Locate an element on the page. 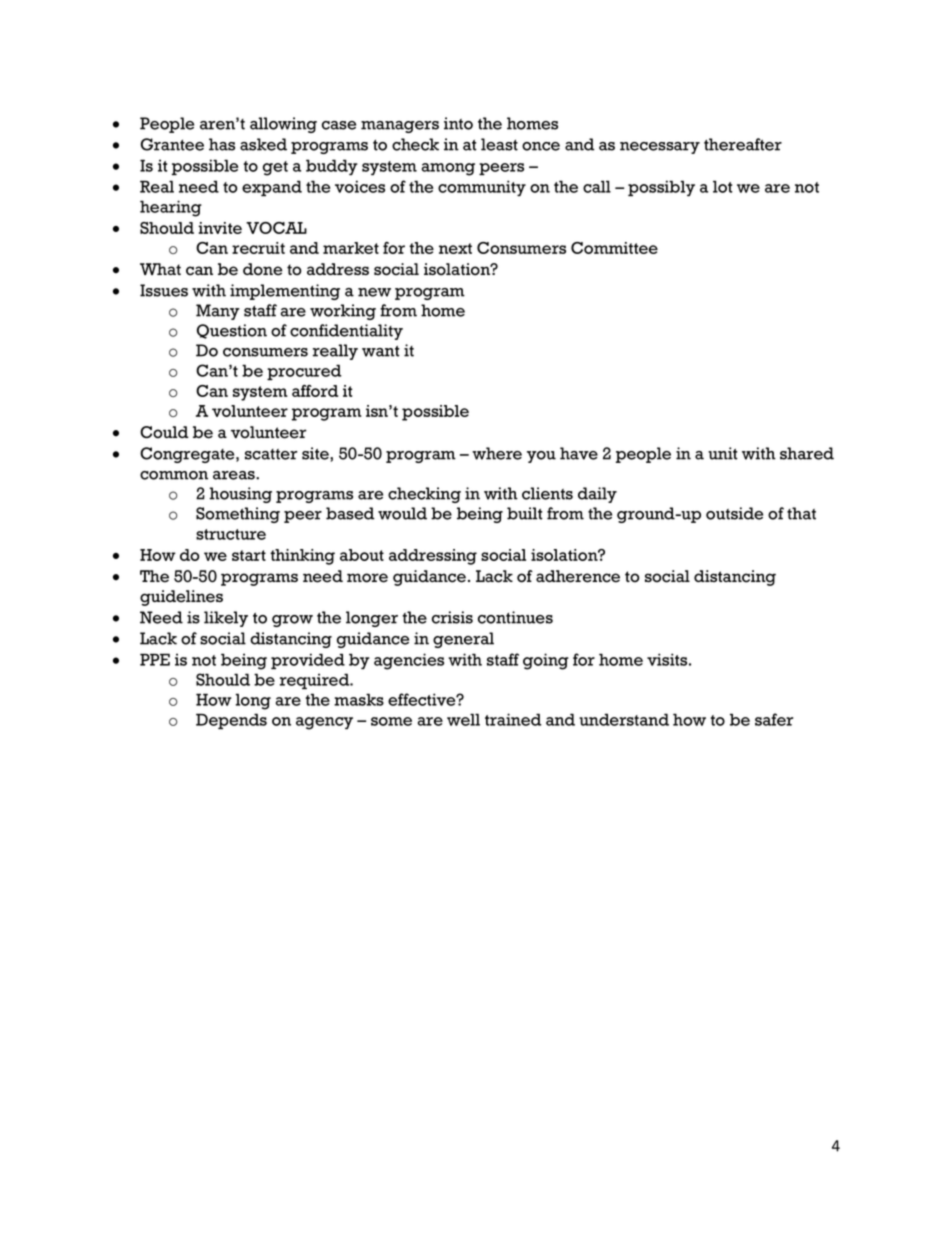 The height and width of the document is (1233, 952). least is located at coordinates (499, 144).
